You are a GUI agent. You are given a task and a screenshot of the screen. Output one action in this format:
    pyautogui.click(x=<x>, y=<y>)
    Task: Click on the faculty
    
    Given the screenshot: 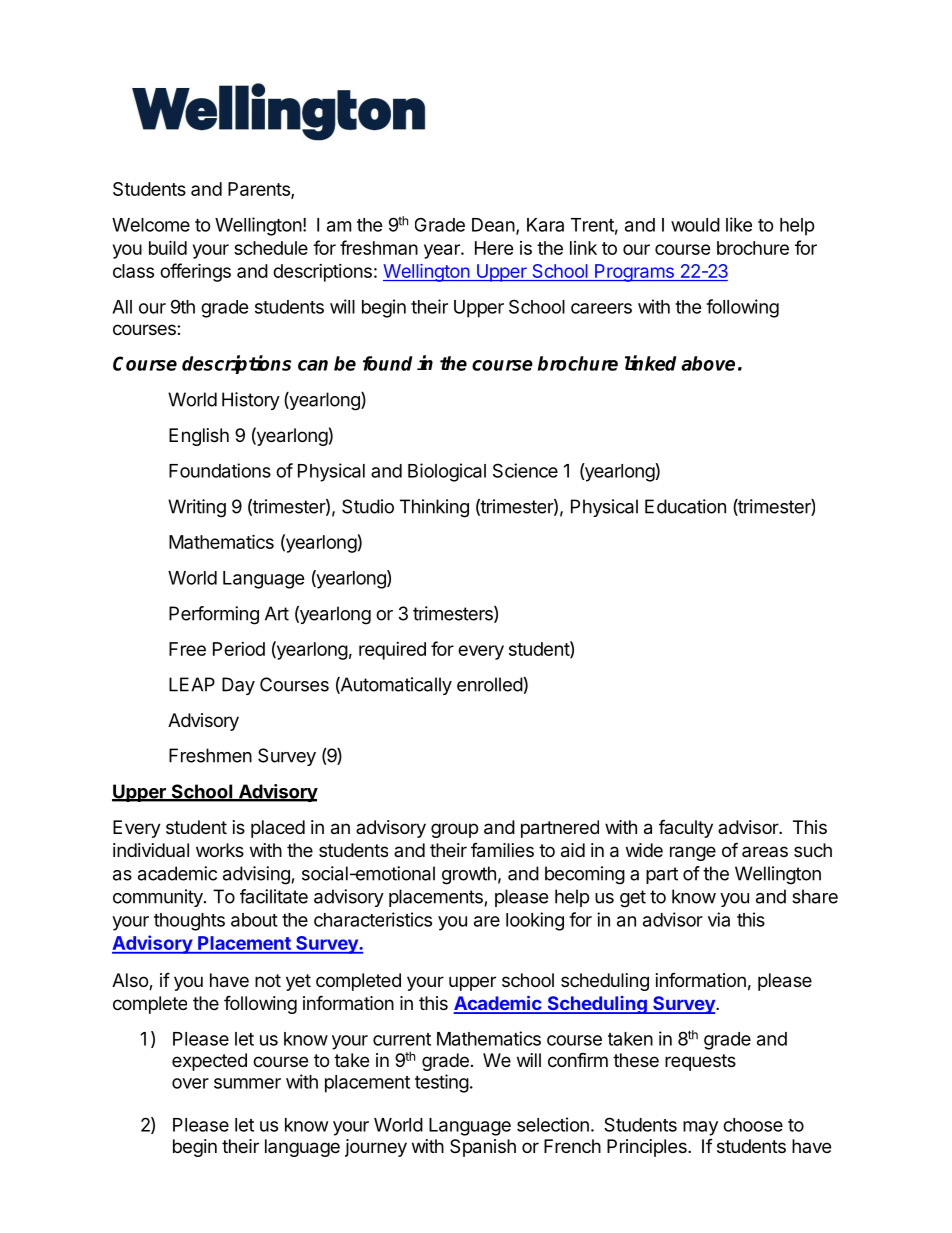 What is the action you would take?
    pyautogui.click(x=686, y=828)
